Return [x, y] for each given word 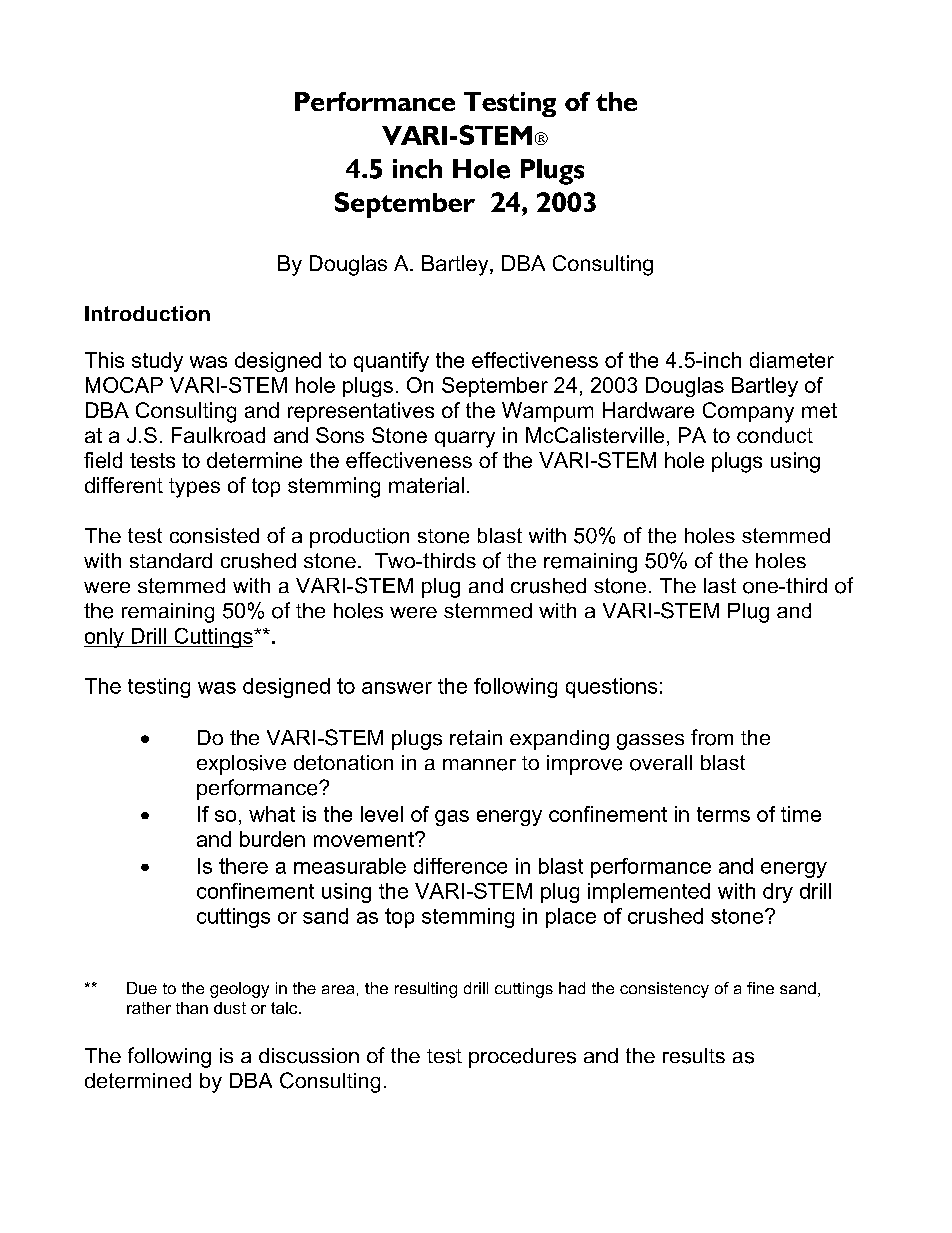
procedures [522, 1058]
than [192, 1008]
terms [723, 814]
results [694, 1056]
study [157, 362]
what [272, 814]
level [382, 814]
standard [171, 560]
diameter [792, 360]
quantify [391, 362]
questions [611, 688]
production [359, 538]
